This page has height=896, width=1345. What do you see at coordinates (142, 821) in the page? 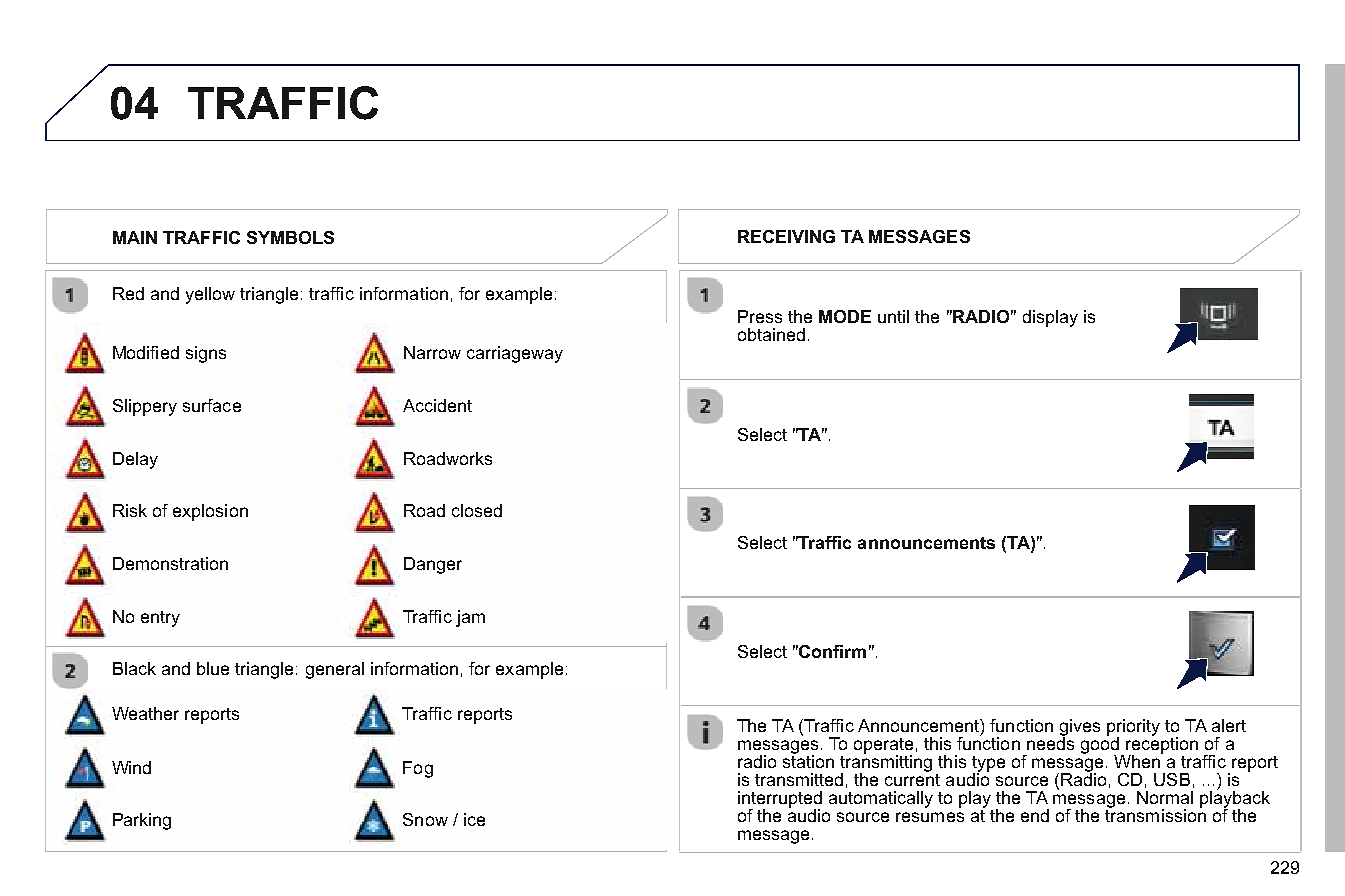
I see `Parking` at bounding box center [142, 821].
